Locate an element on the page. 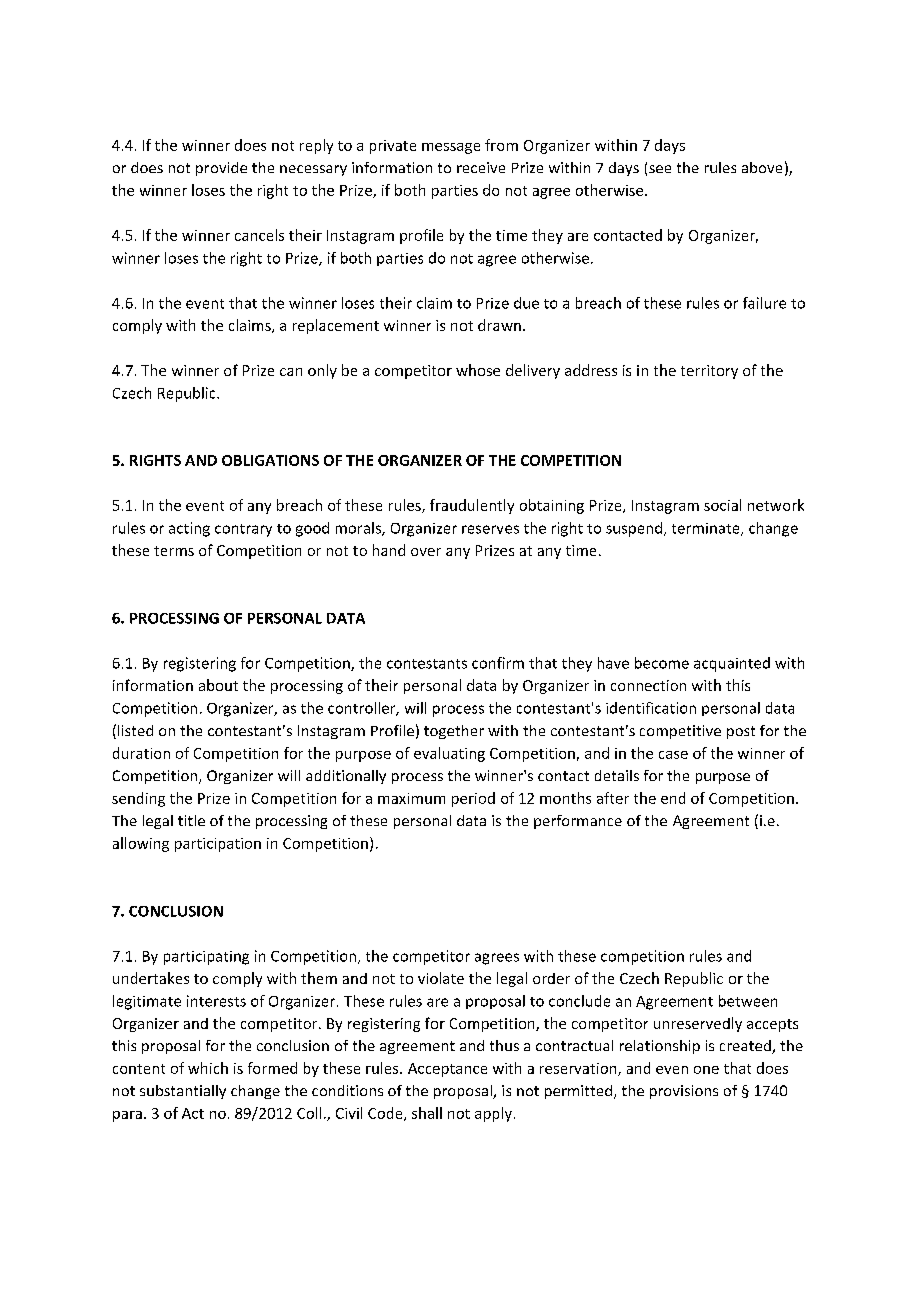 The height and width of the image is (1308, 924). substantially is located at coordinates (183, 1092).
